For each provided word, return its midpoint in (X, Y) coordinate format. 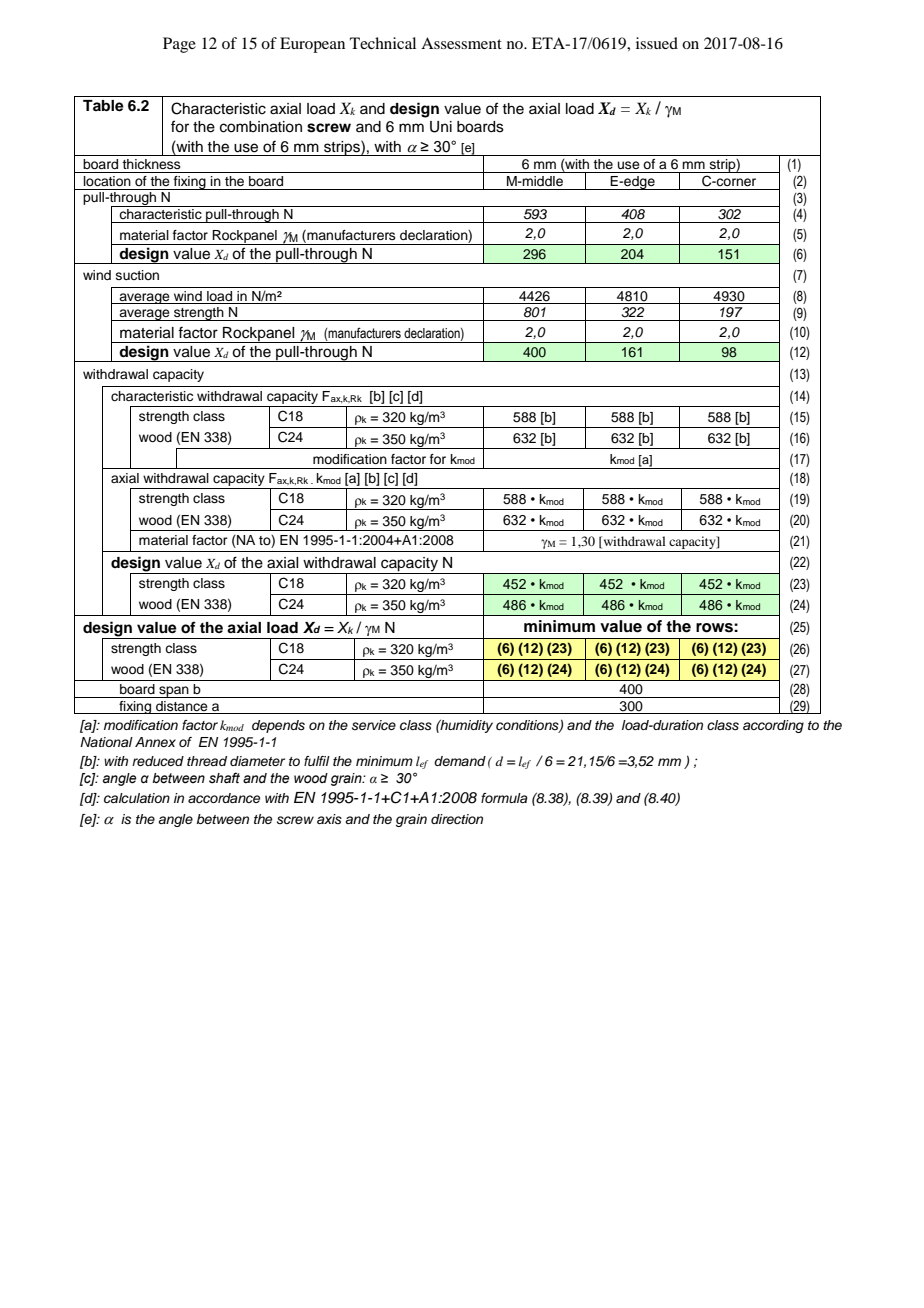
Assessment (461, 43)
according (773, 726)
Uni (441, 127)
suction (137, 275)
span (174, 692)
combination (261, 127)
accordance (224, 798)
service (374, 725)
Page (179, 45)
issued (657, 43)
